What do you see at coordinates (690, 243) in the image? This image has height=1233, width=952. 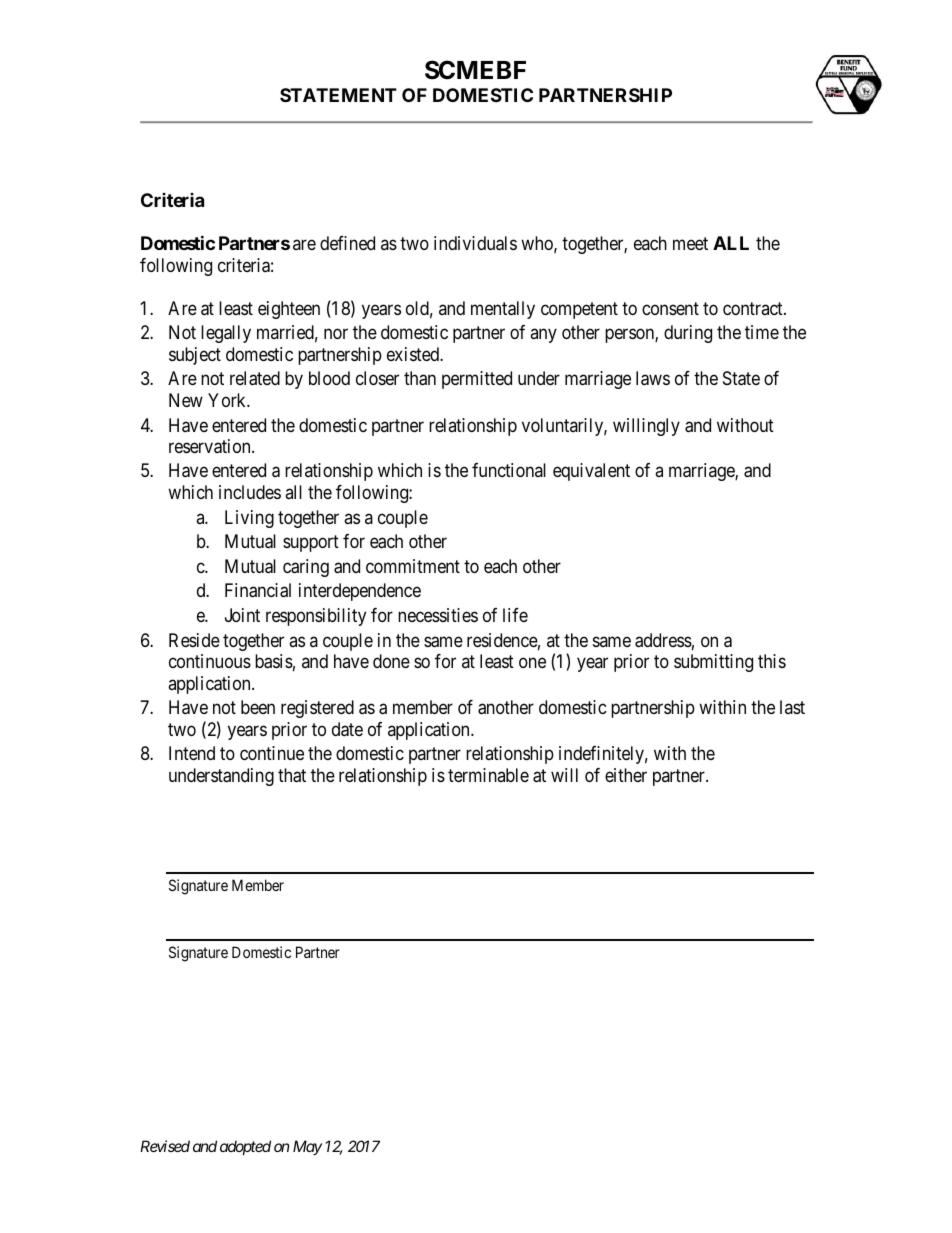 I see `meet` at bounding box center [690, 243].
